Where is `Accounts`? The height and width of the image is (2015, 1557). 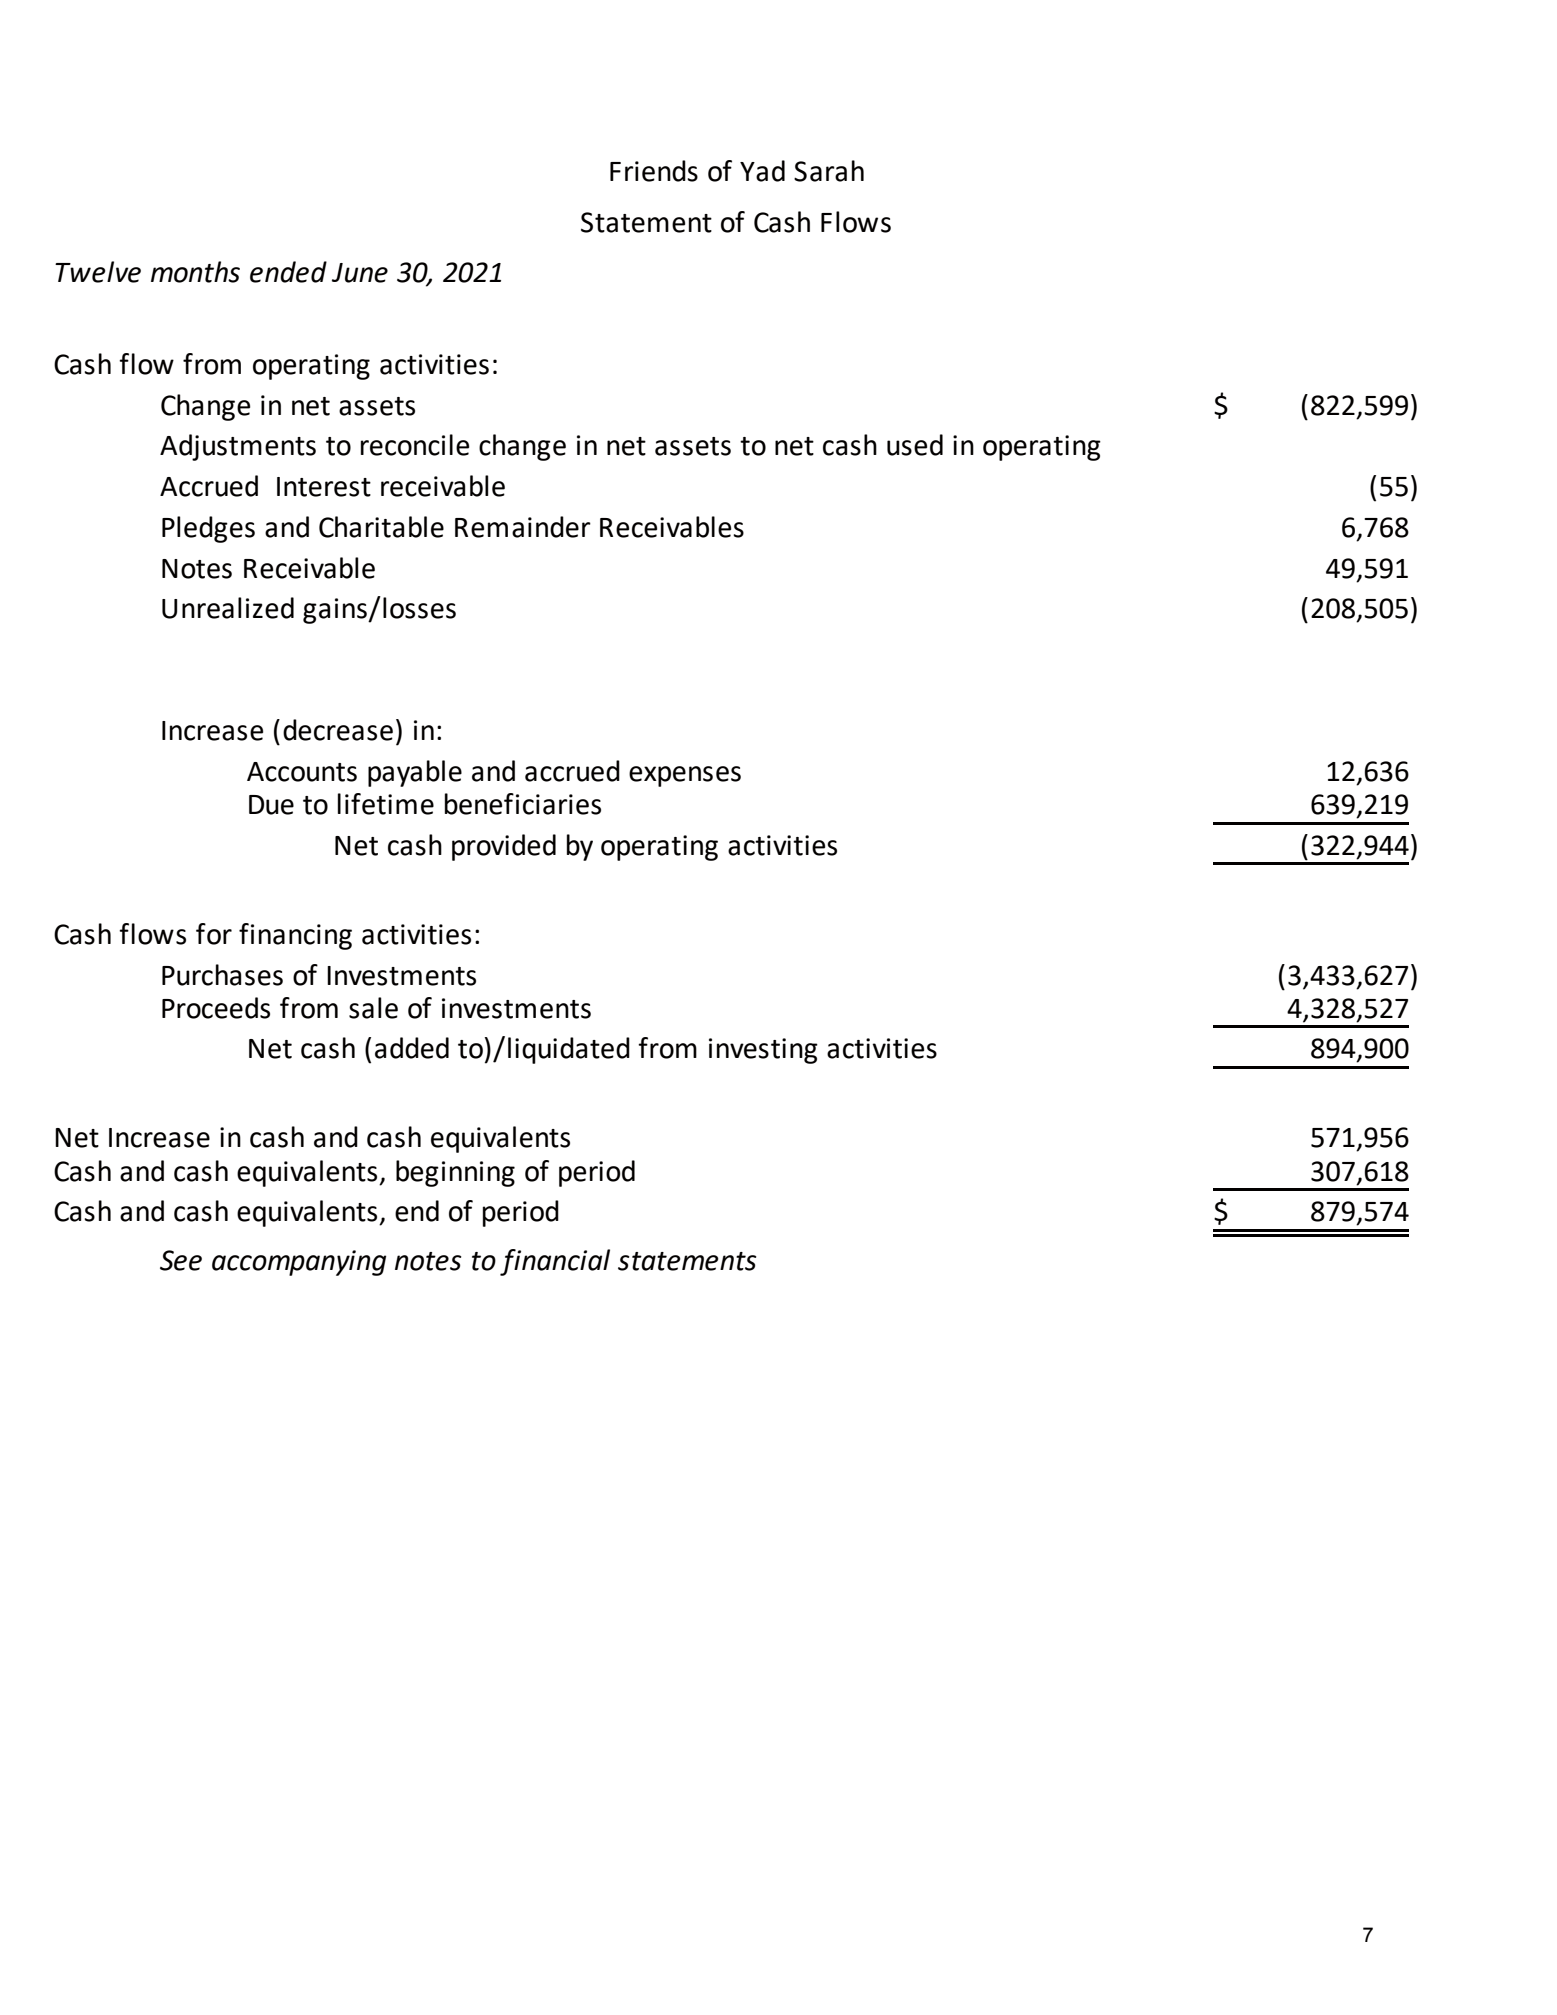 Accounts is located at coordinates (302, 772).
